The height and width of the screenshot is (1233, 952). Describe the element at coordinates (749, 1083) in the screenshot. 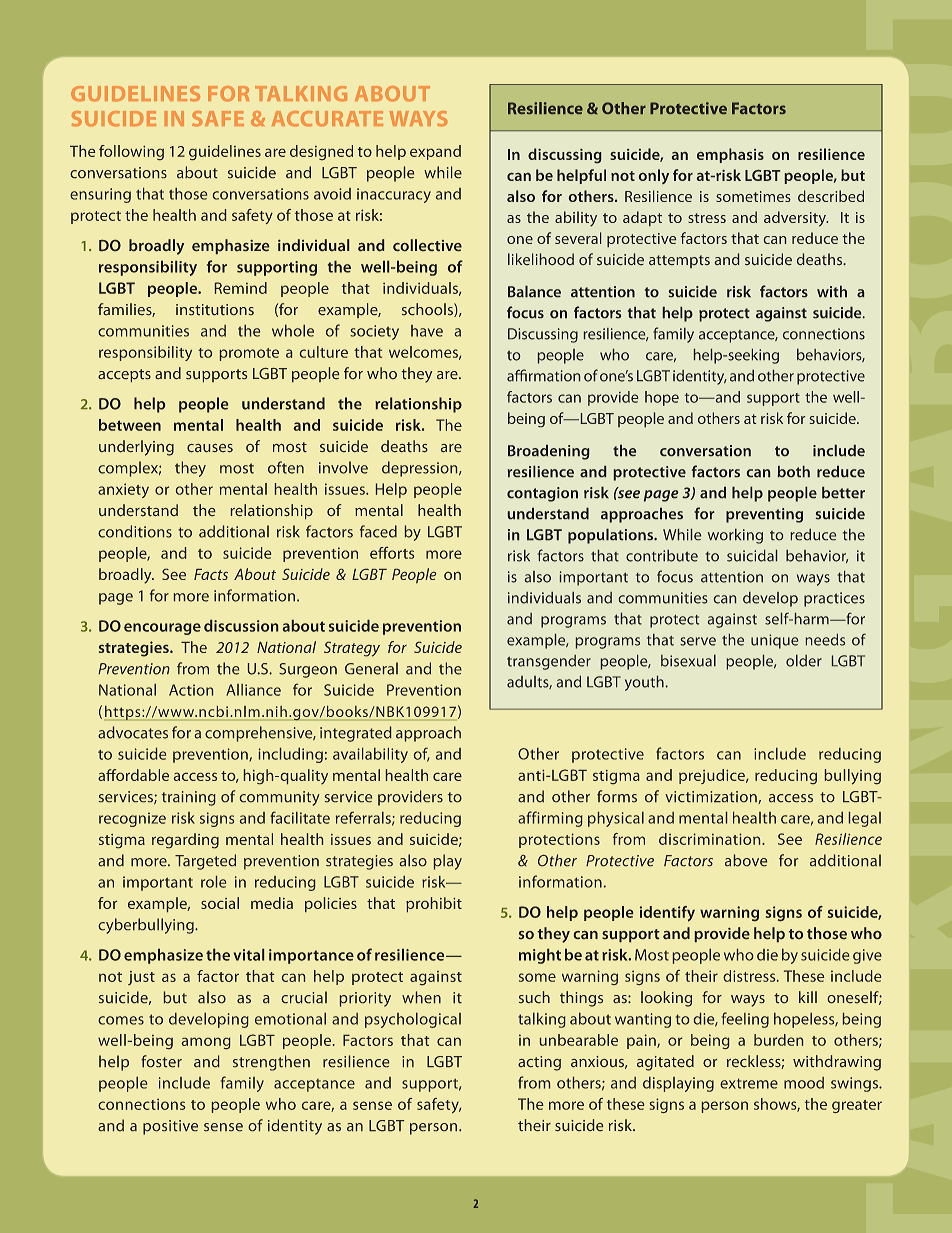

I see `extreme` at that location.
